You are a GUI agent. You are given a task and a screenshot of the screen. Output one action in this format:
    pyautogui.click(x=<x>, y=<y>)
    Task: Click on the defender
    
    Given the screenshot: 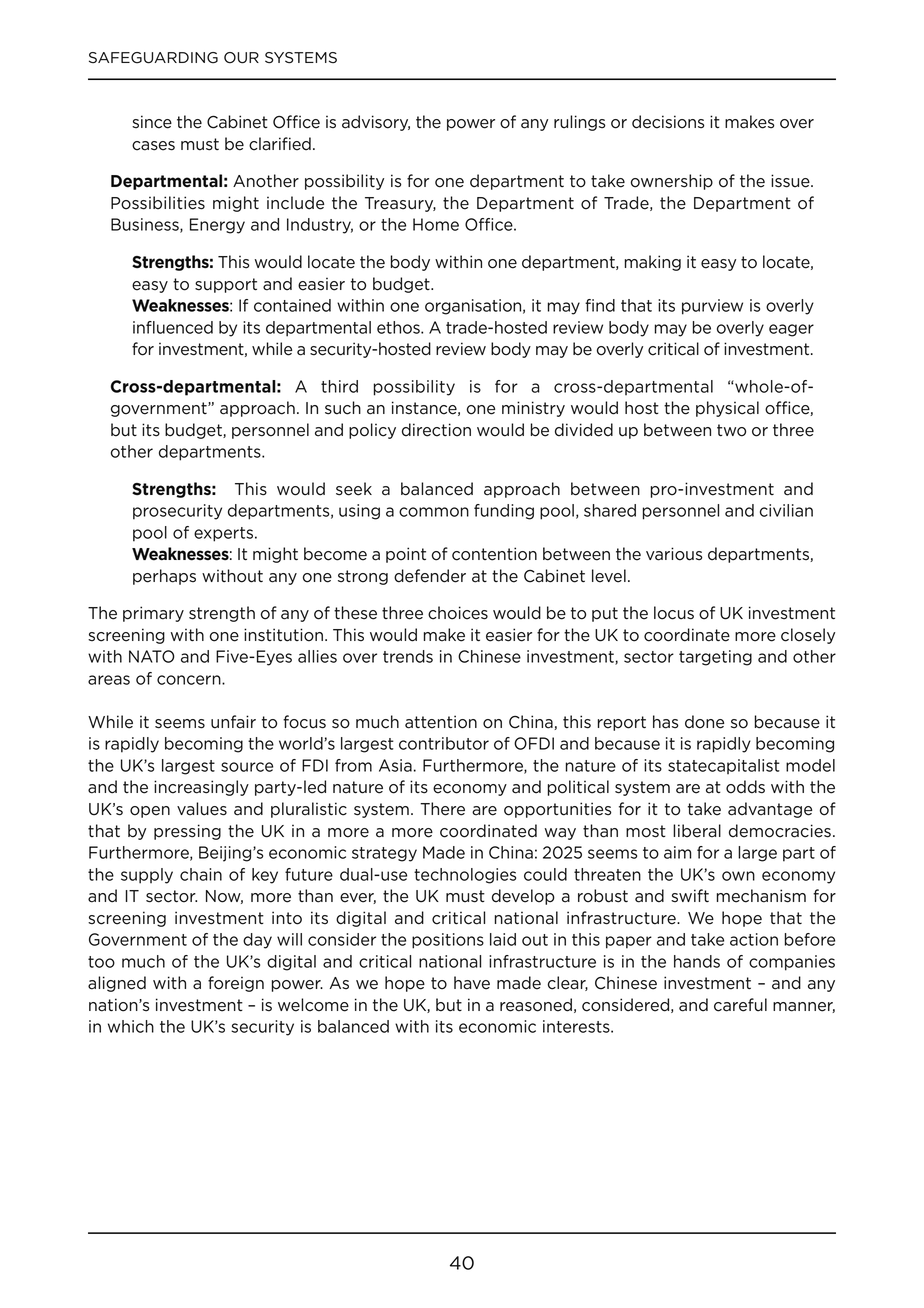 What is the action you would take?
    pyautogui.click(x=430, y=576)
